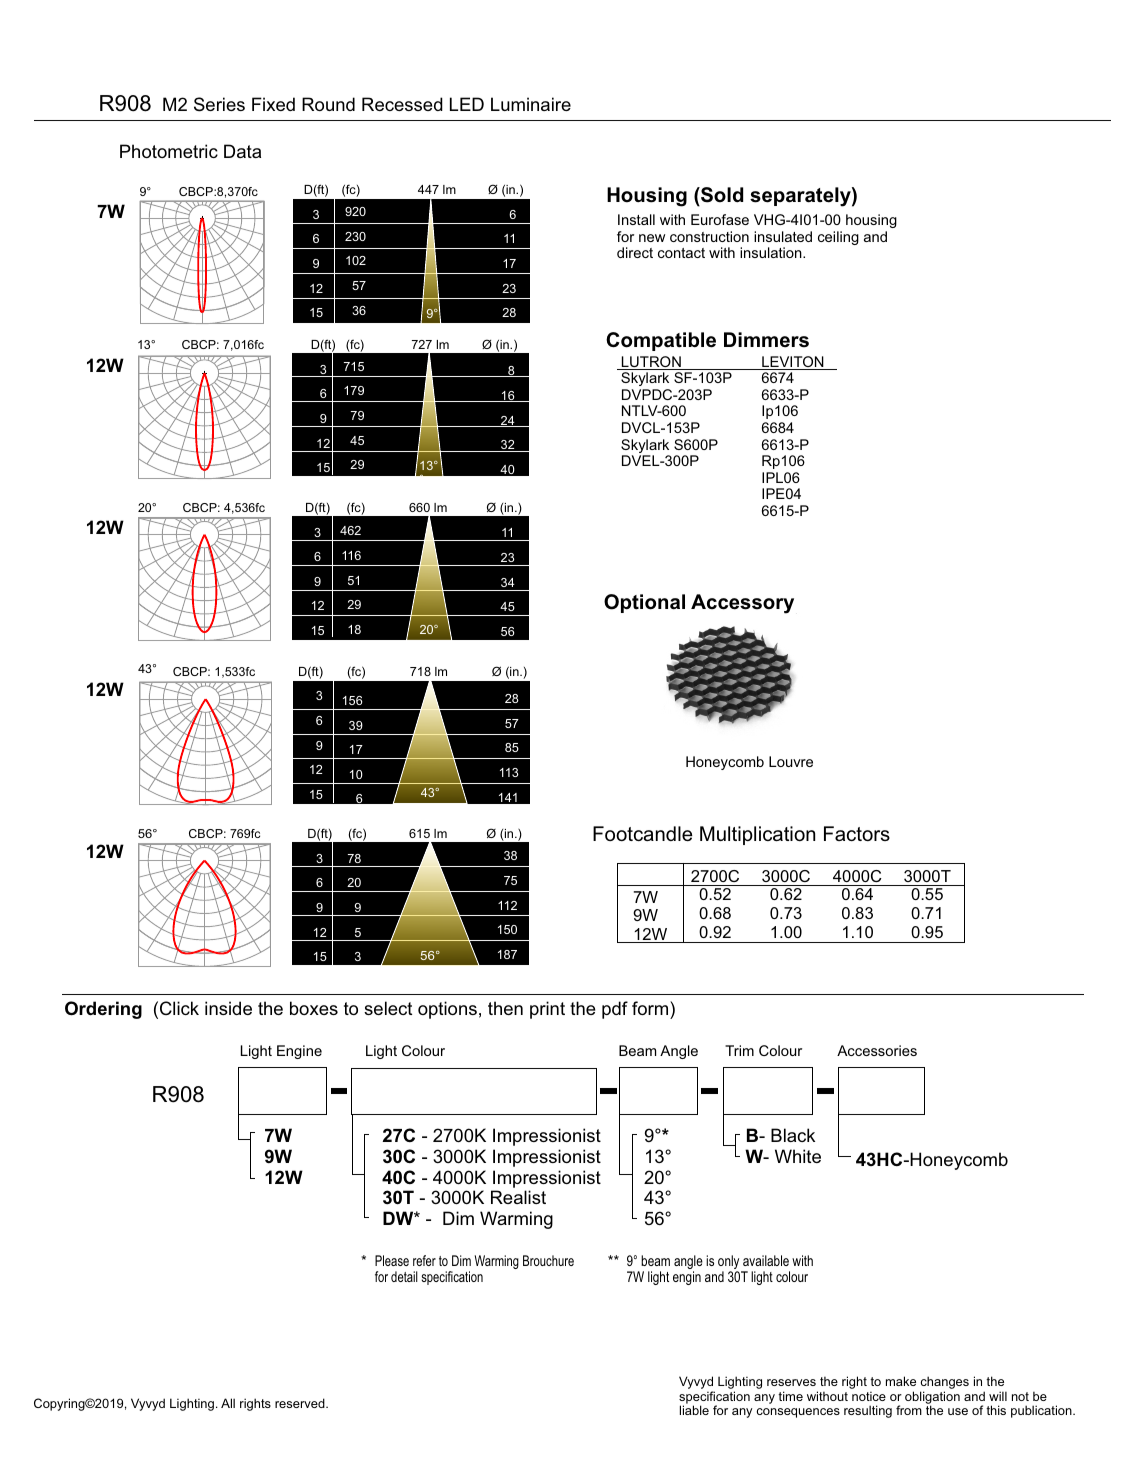 This screenshot has height=1468, width=1135. What do you see at coordinates (301, 1403) in the screenshot?
I see `reserved` at bounding box center [301, 1403].
